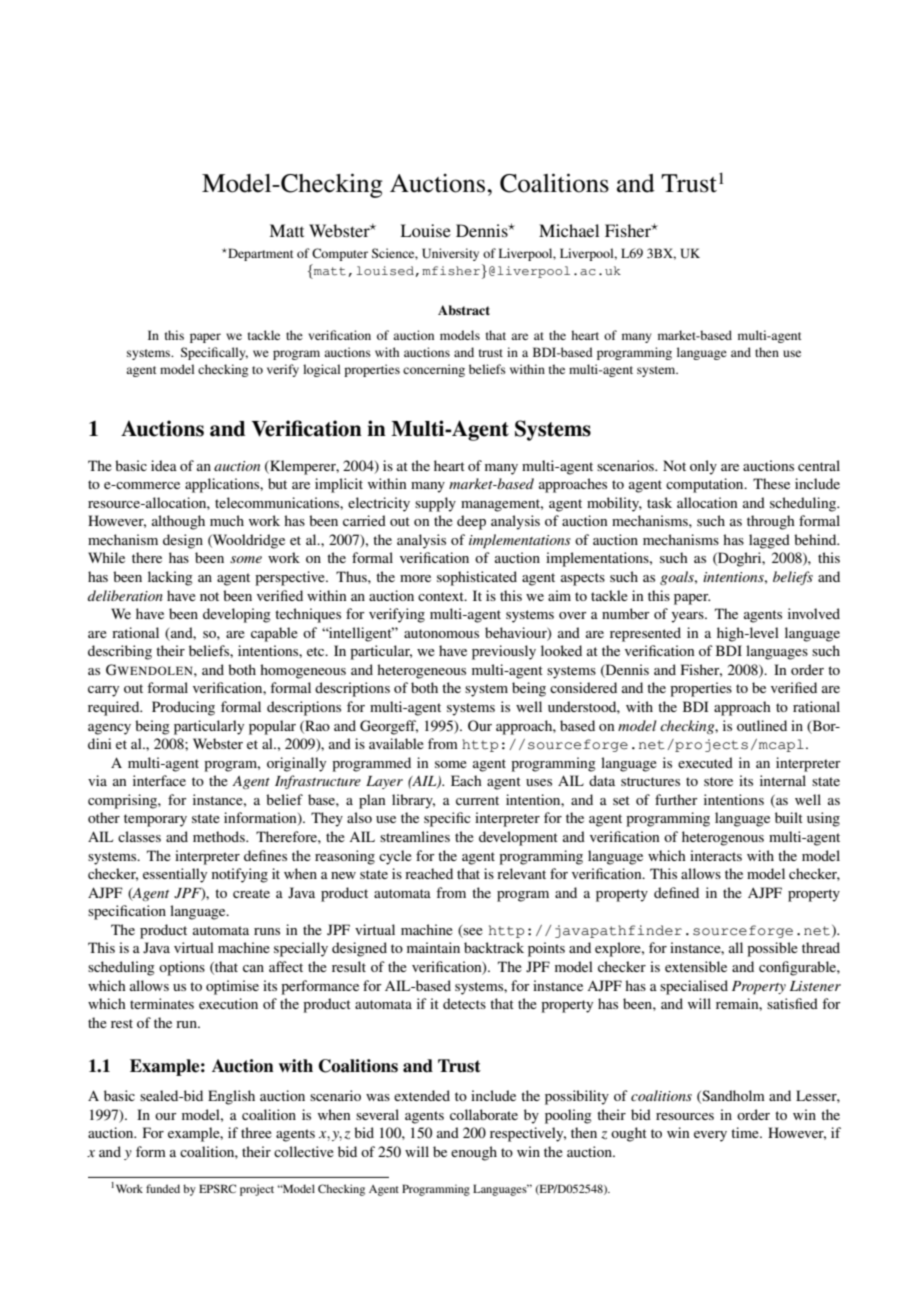 The width and height of the document is (924, 1308). What do you see at coordinates (182, 968) in the document?
I see `options` at bounding box center [182, 968].
